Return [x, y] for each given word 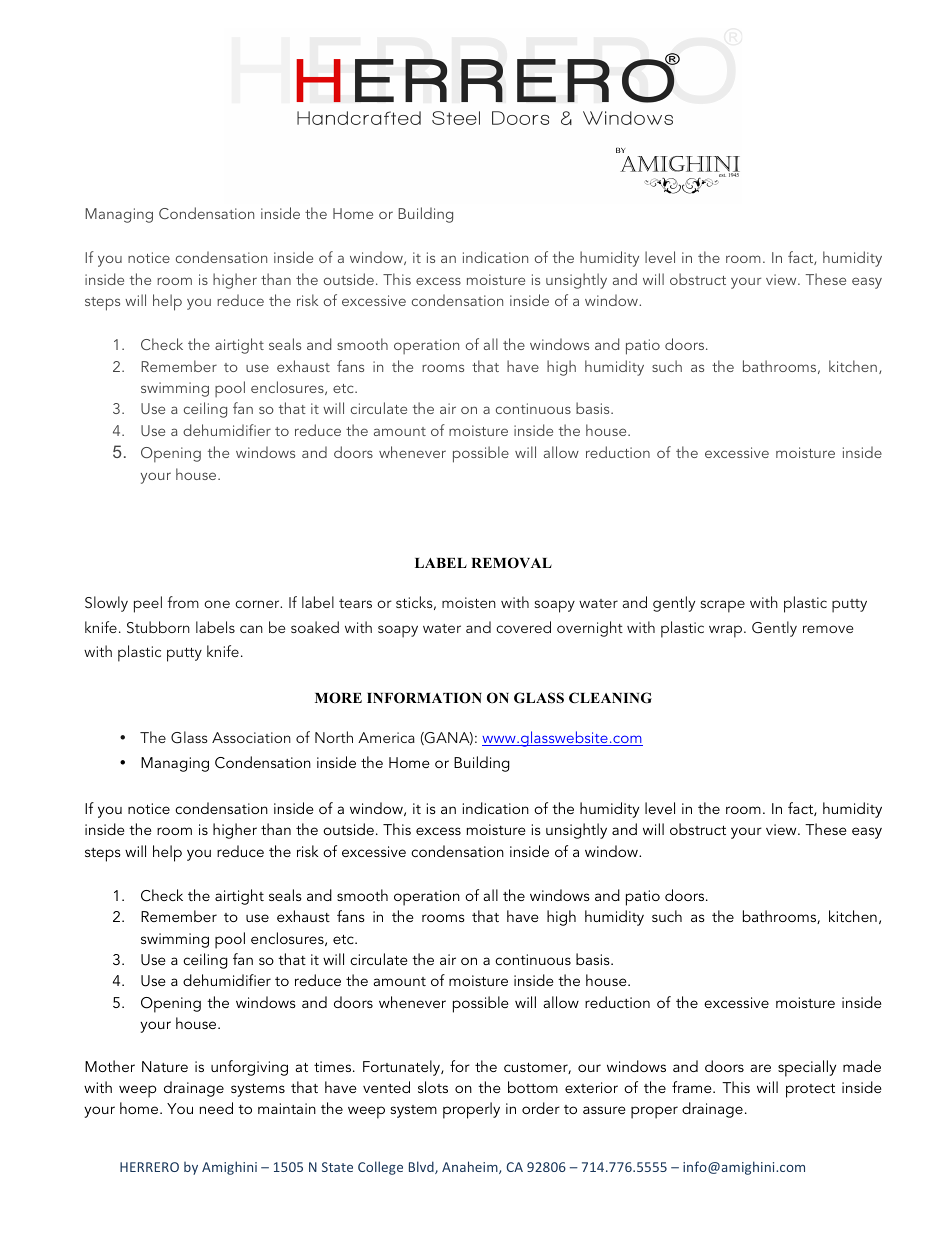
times [334, 1066]
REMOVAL [511, 563]
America [386, 737]
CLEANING [610, 698]
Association [251, 737]
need [216, 1108]
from [183, 602]
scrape [723, 606]
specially [807, 1068]
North [334, 737]
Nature [165, 1066]
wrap [727, 631]
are [761, 1068]
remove [828, 629]
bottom [533, 1087]
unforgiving [249, 1068]
